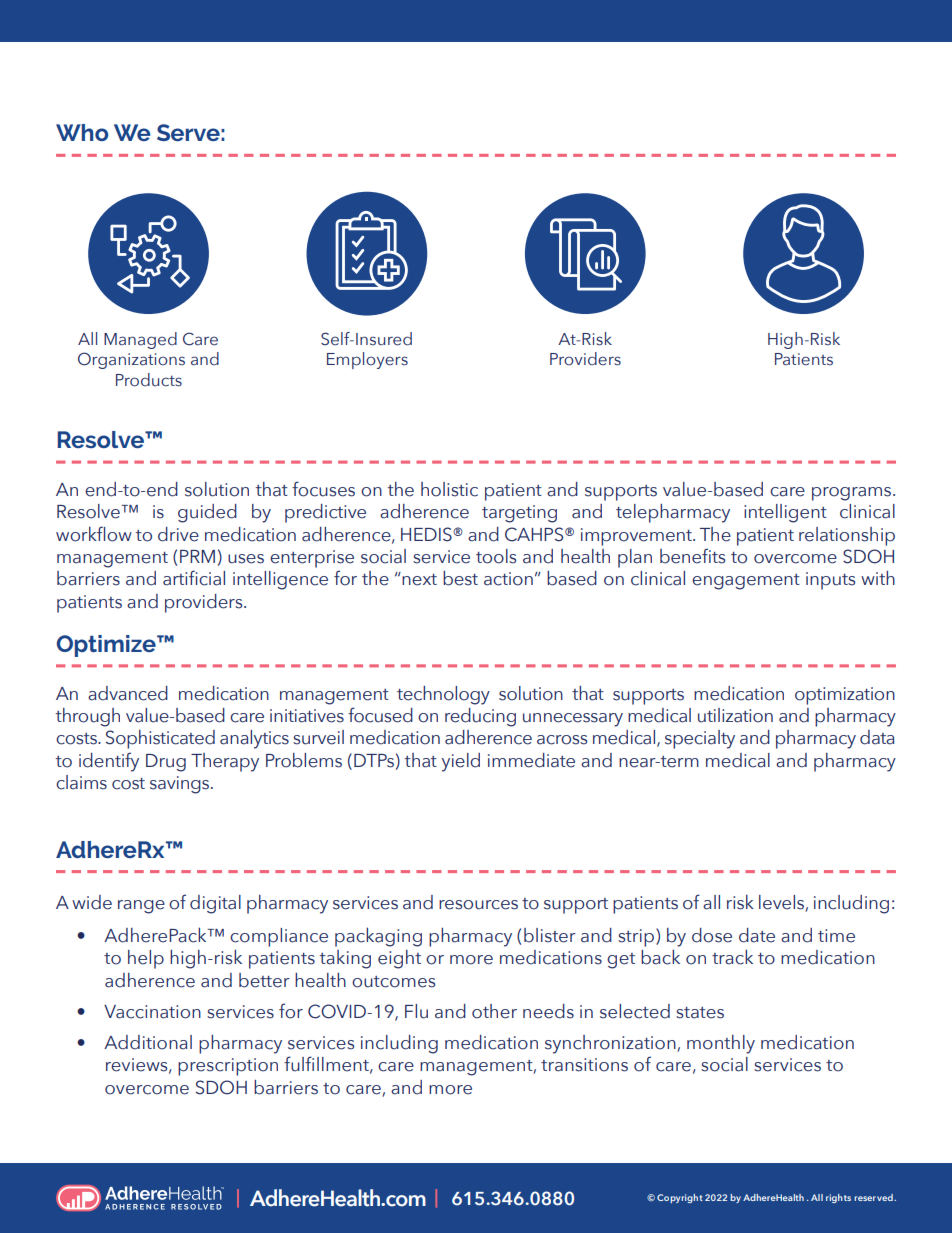 The height and width of the page is (1233, 952). I want to click on optimization, so click(845, 696).
